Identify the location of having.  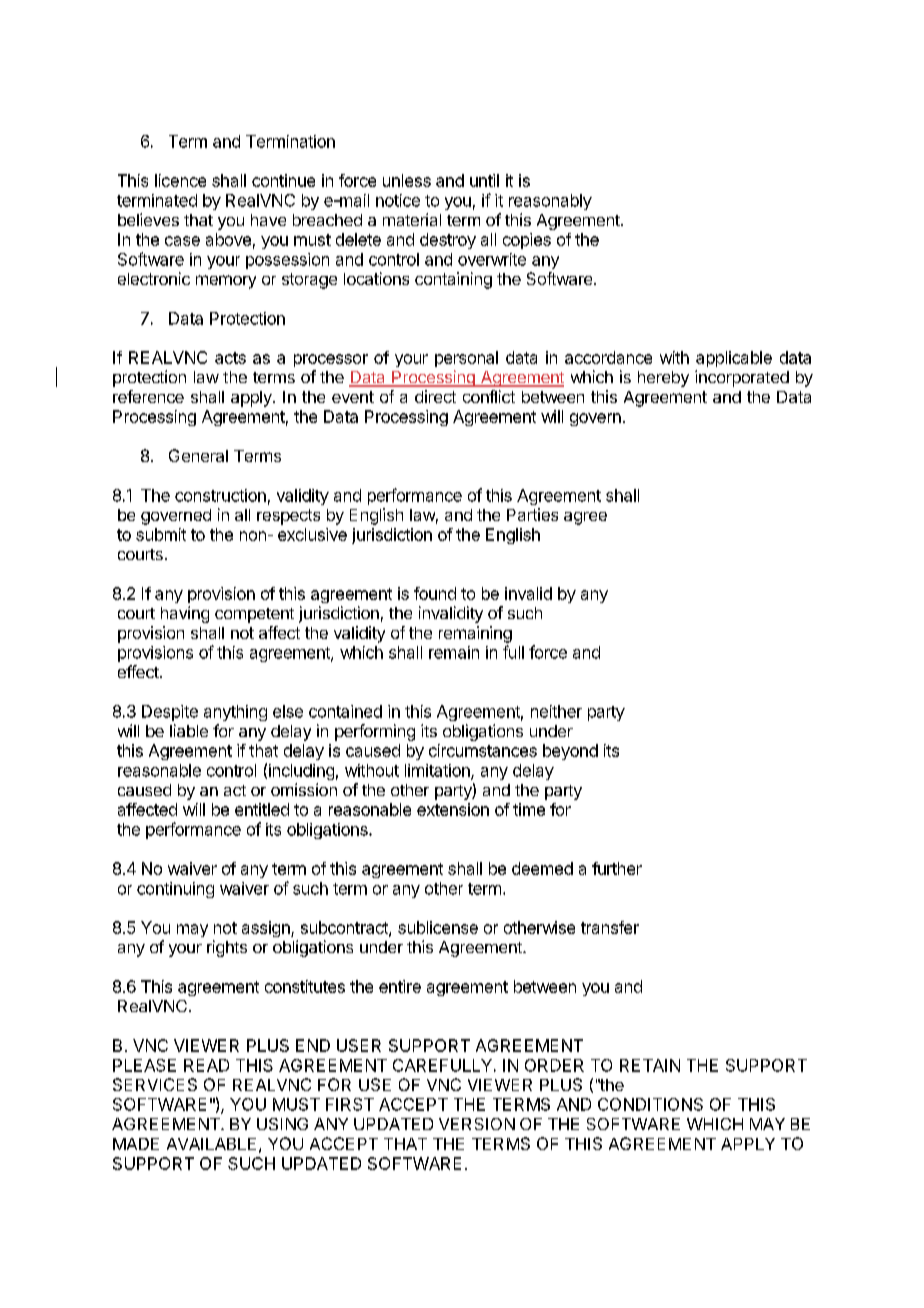
(185, 614).
